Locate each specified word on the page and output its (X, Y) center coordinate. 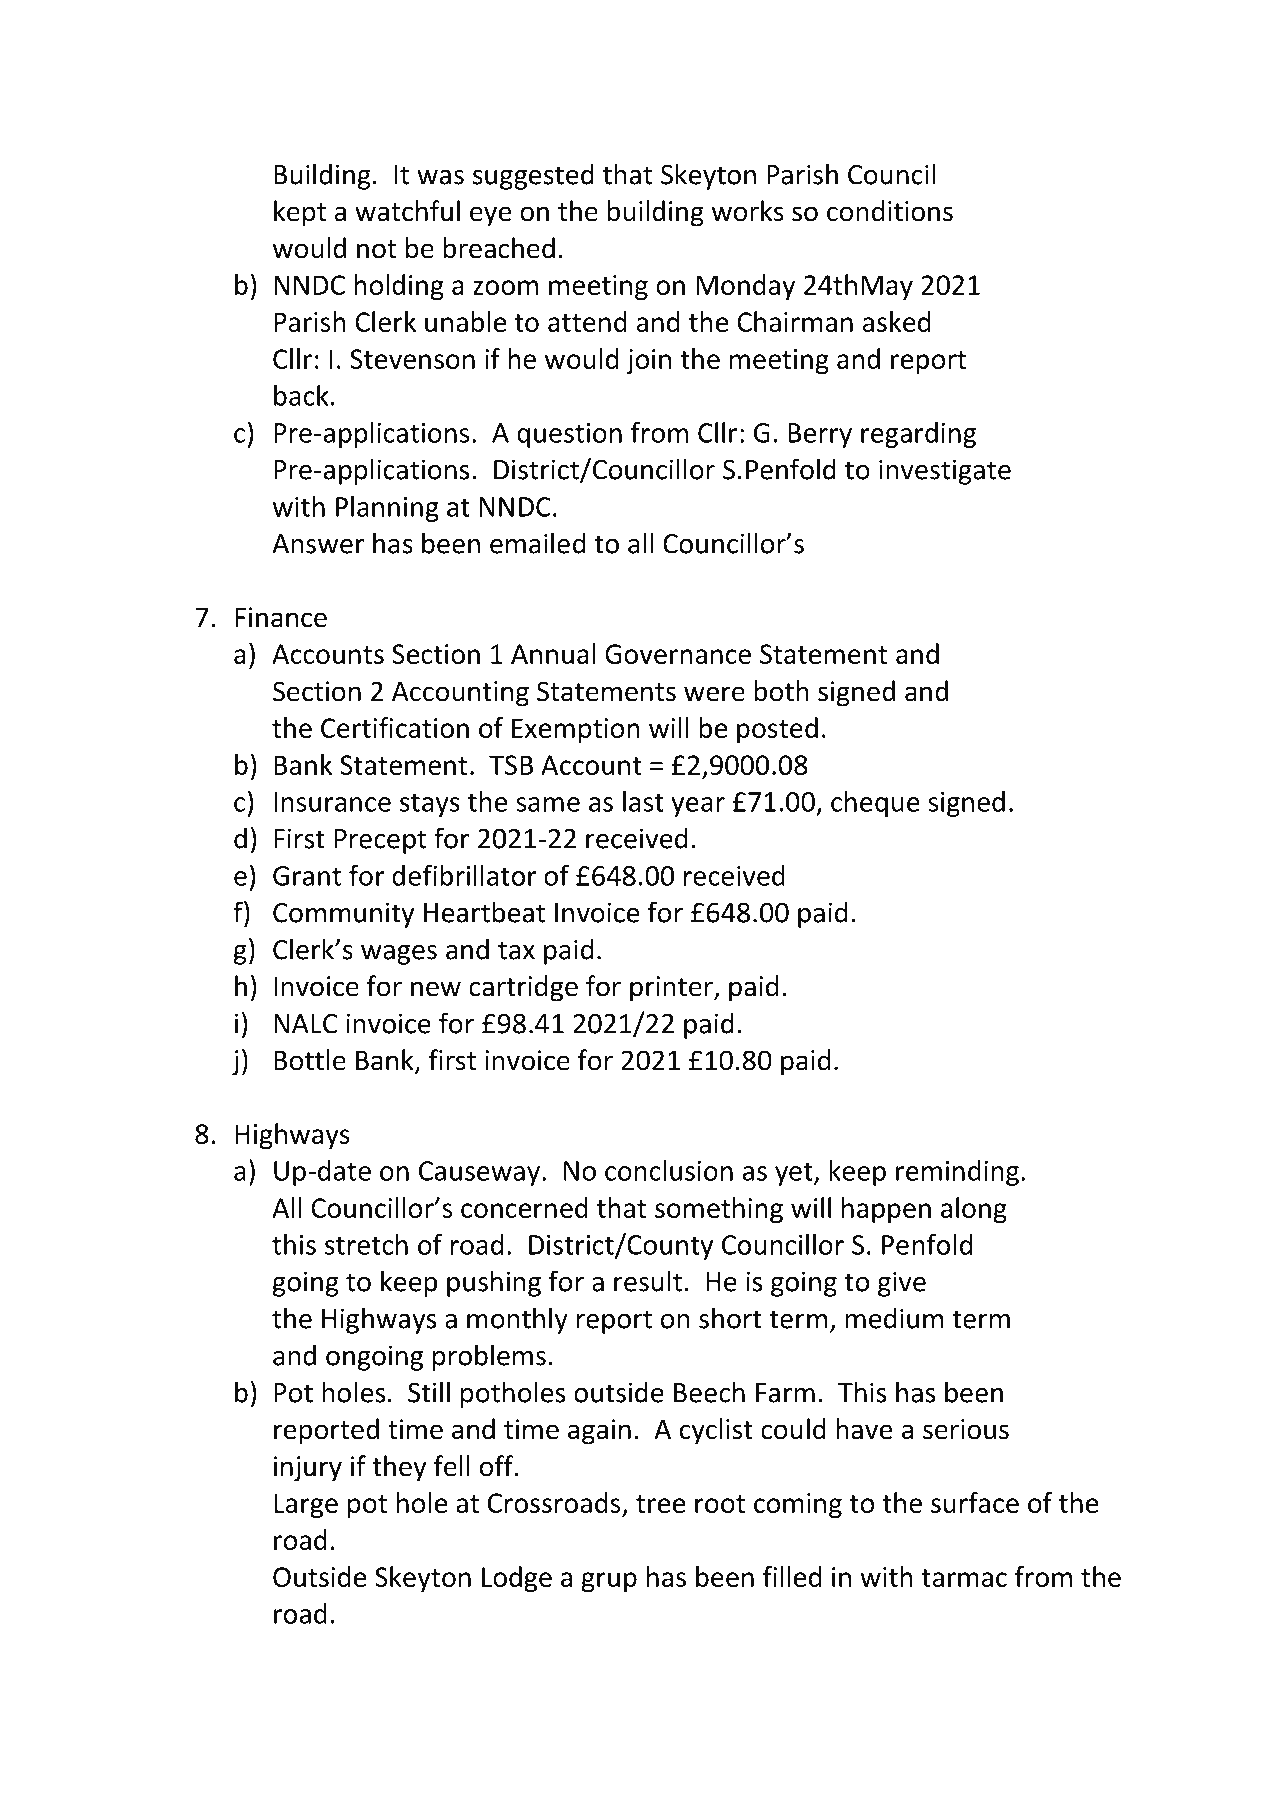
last (643, 801)
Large (306, 1505)
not (376, 249)
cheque (875, 804)
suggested (533, 176)
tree (660, 1504)
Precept (380, 841)
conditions (890, 211)
